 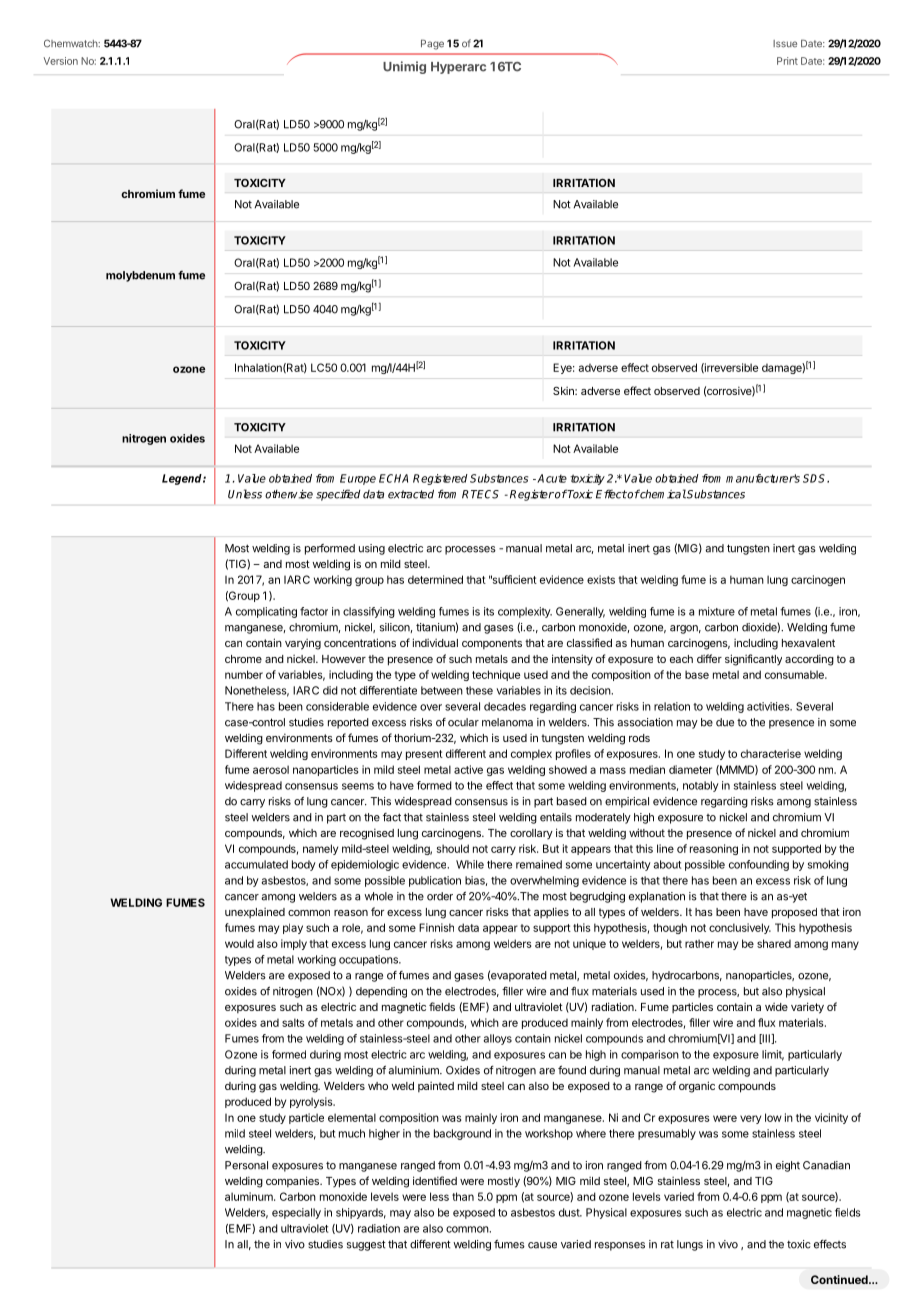 I want to click on than, so click(x=463, y=1196).
